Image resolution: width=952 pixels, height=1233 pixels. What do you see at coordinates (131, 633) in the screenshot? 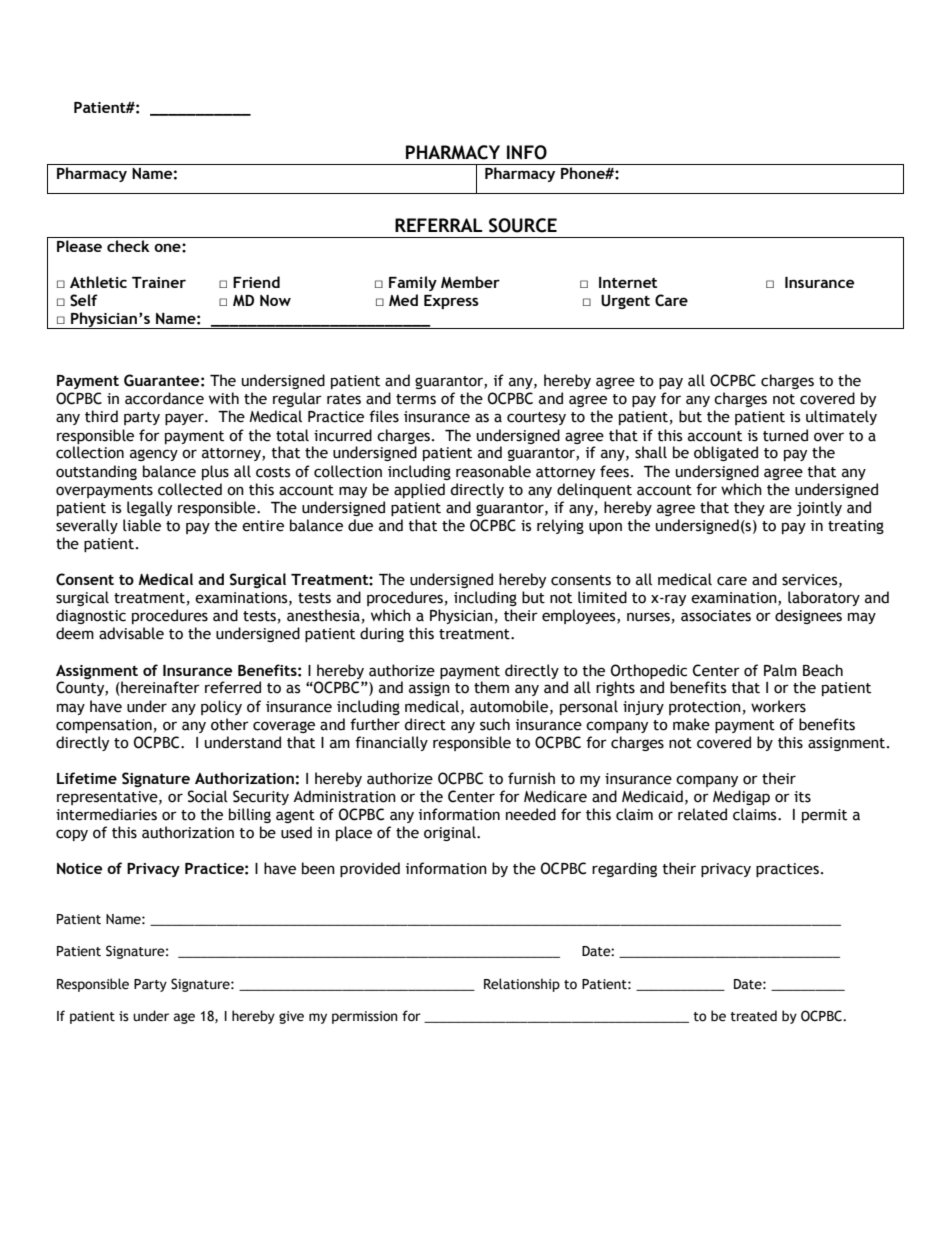
I see `advisable` at bounding box center [131, 633].
